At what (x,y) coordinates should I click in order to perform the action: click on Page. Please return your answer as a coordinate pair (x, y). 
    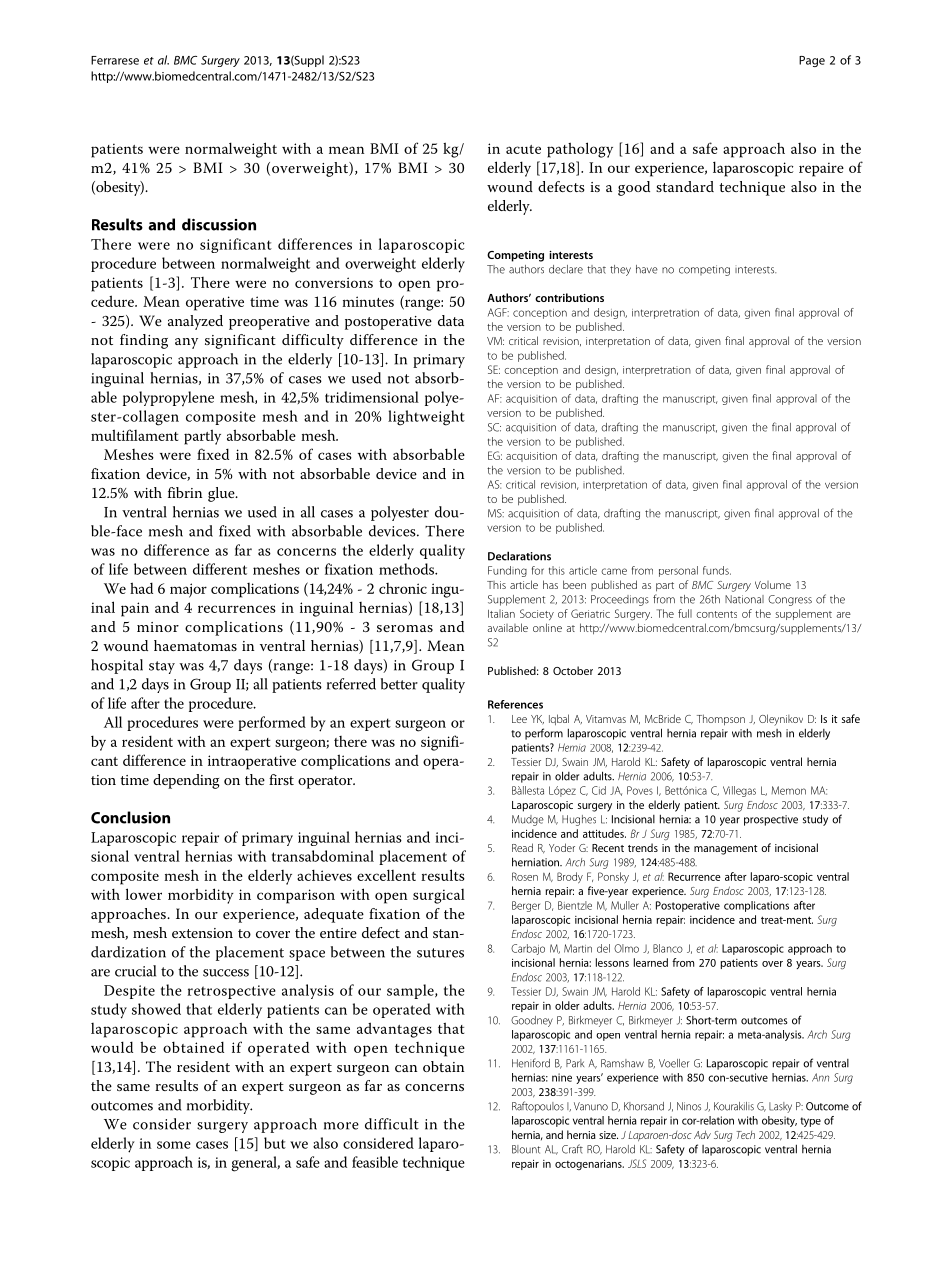
    Looking at the image, I should click on (812, 61).
